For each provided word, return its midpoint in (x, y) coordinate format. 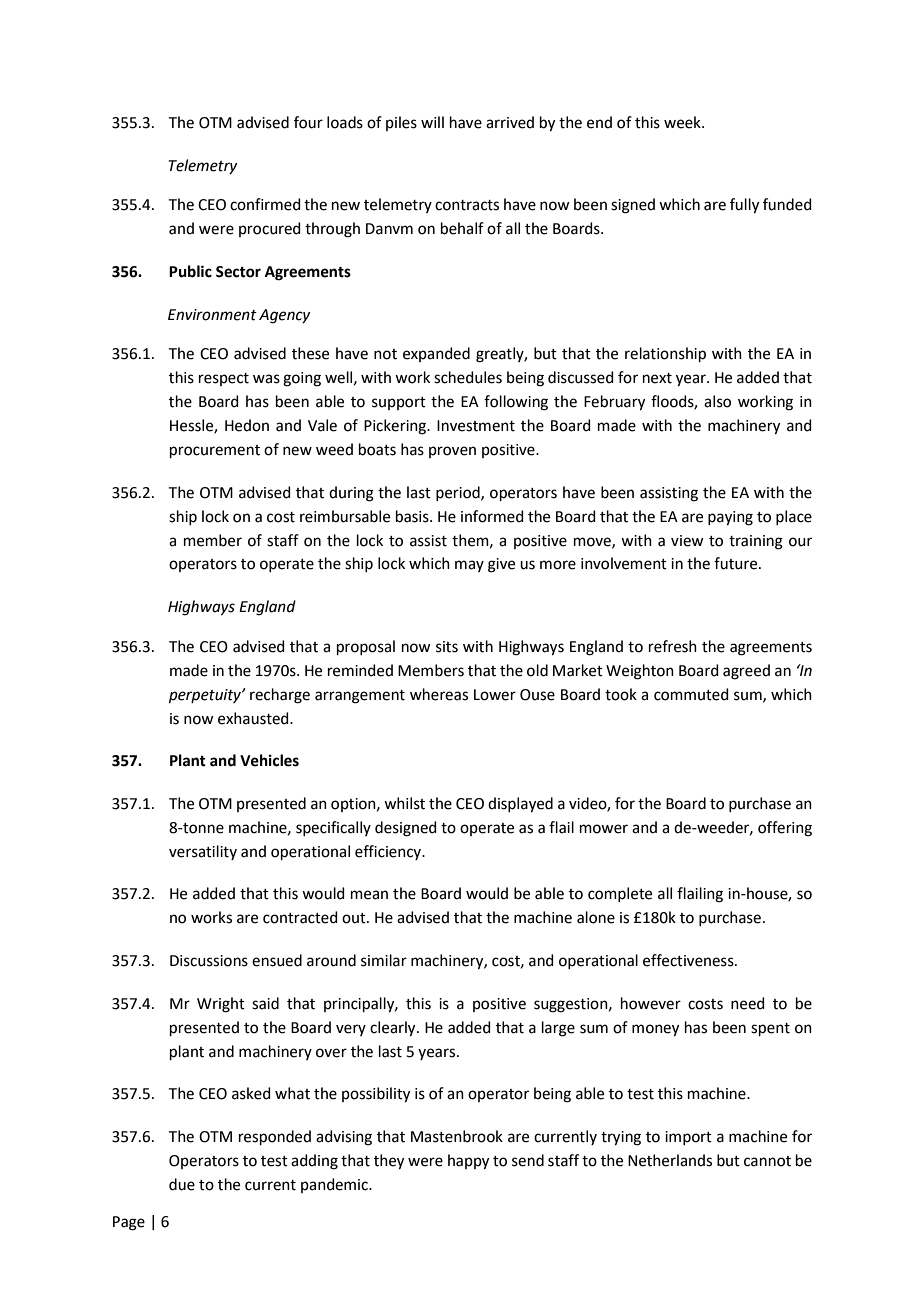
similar (384, 960)
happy (468, 1162)
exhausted (254, 718)
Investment (476, 426)
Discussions (209, 961)
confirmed (265, 204)
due (182, 1184)
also (717, 401)
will (432, 122)
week (683, 122)
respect (224, 379)
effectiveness (689, 960)
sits (447, 647)
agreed (746, 672)
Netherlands (670, 1160)
